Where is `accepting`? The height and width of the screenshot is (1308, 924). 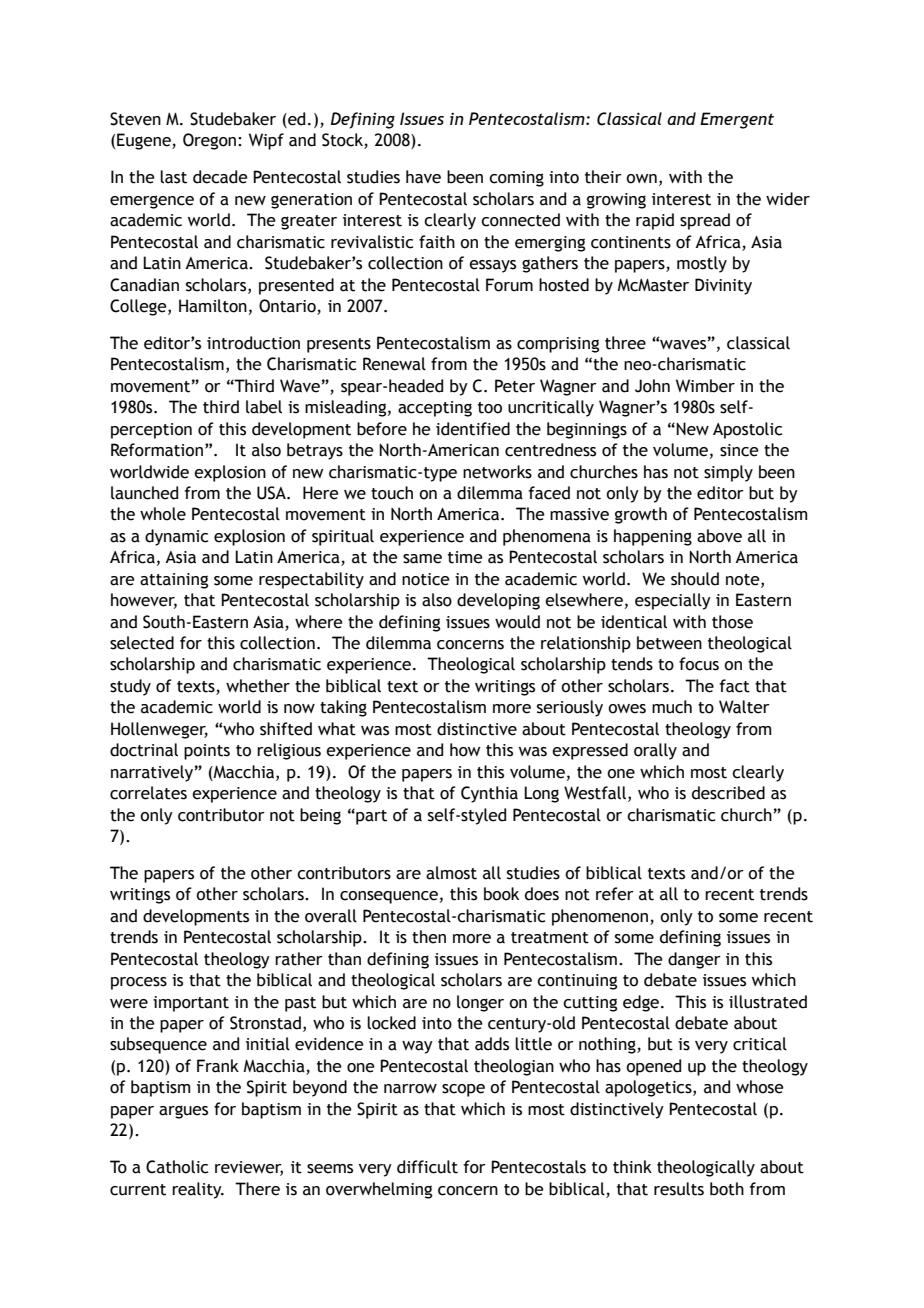
accepting is located at coordinates (435, 409).
